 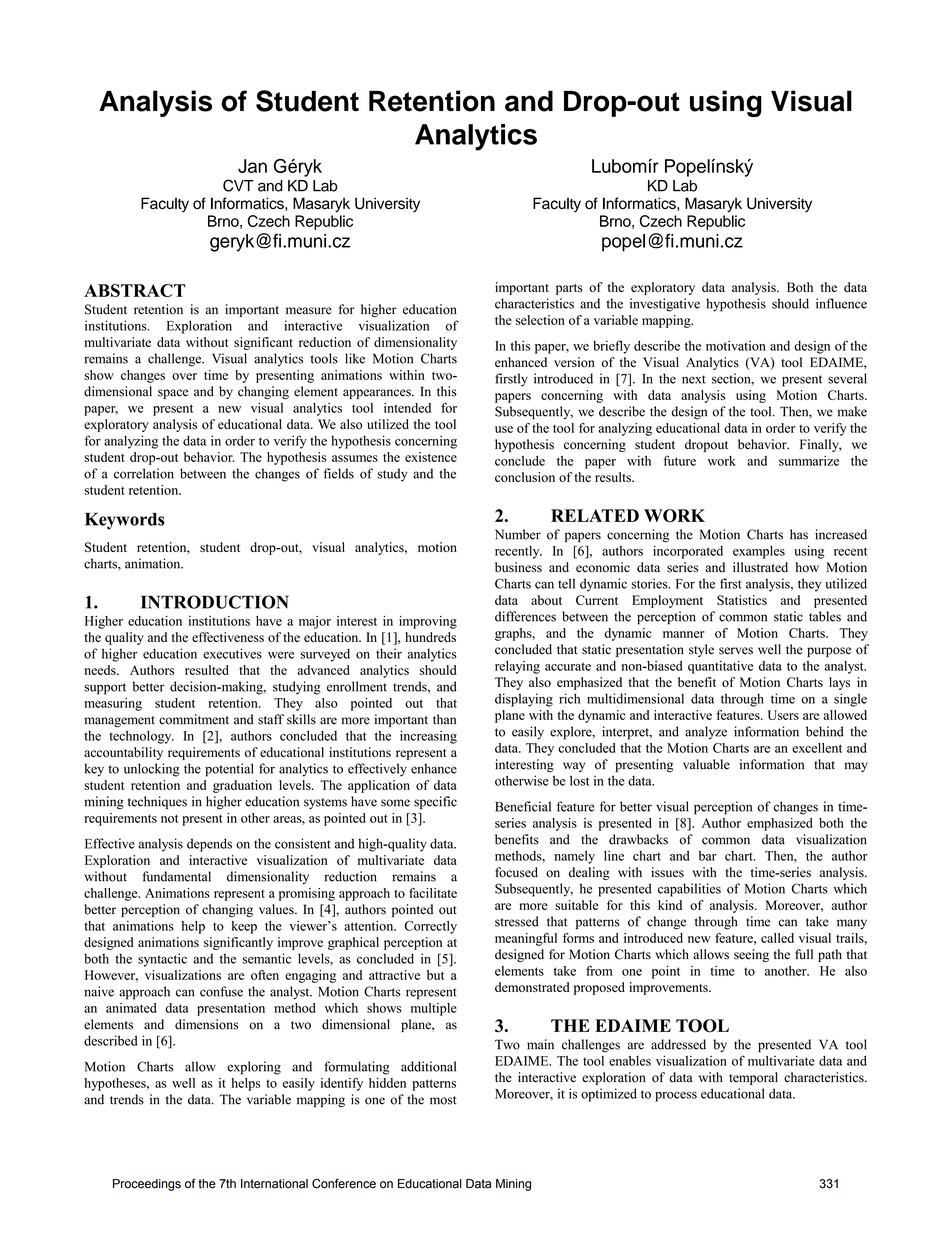 What do you see at coordinates (238, 185) in the screenshot?
I see `CVT` at bounding box center [238, 185].
